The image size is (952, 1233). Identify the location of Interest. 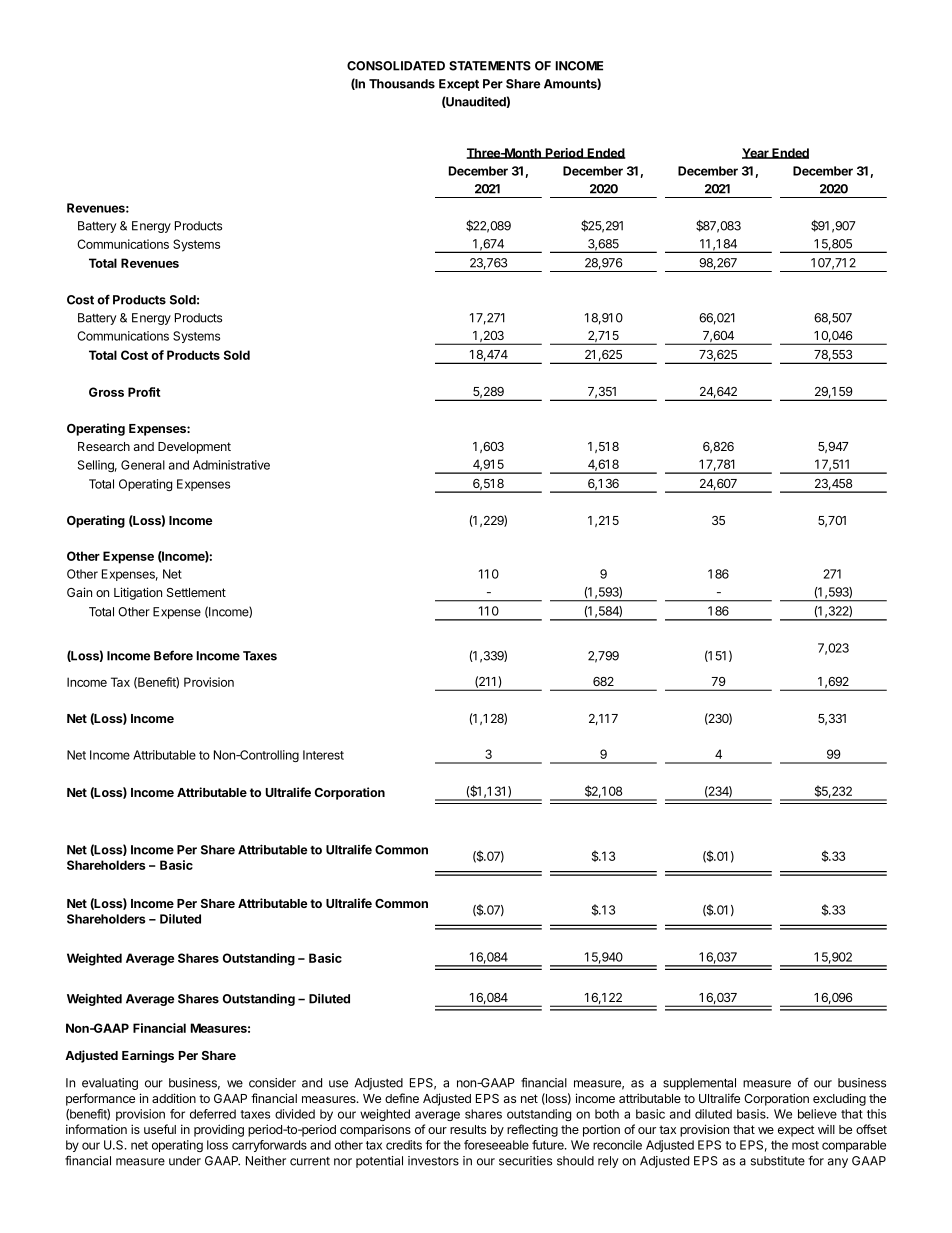
(323, 755).
